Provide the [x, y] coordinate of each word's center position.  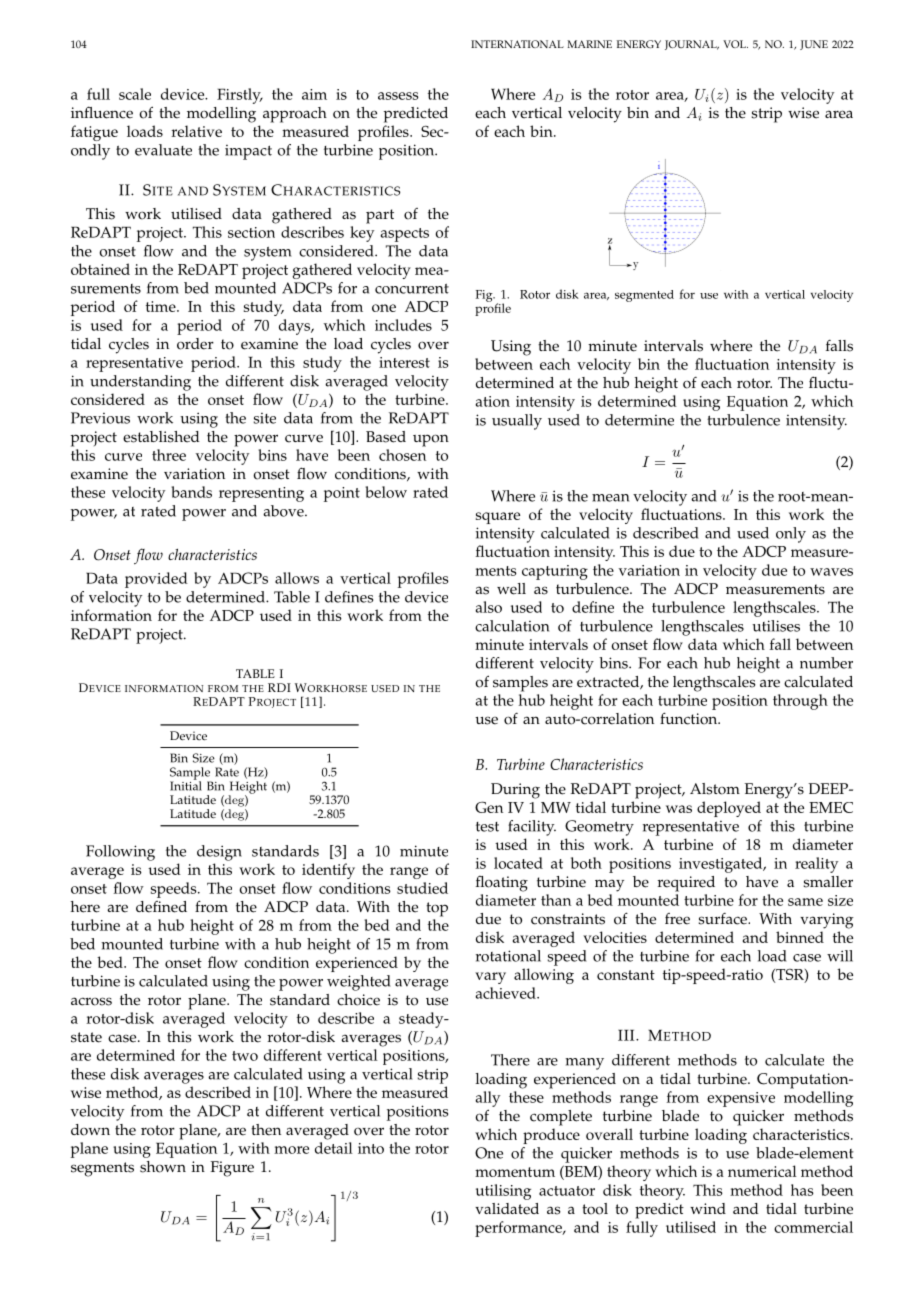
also [489, 607]
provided [156, 580]
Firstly [240, 96]
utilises [776, 626]
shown [163, 1167]
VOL [735, 44]
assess [398, 96]
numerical [762, 1171]
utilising [503, 1192]
